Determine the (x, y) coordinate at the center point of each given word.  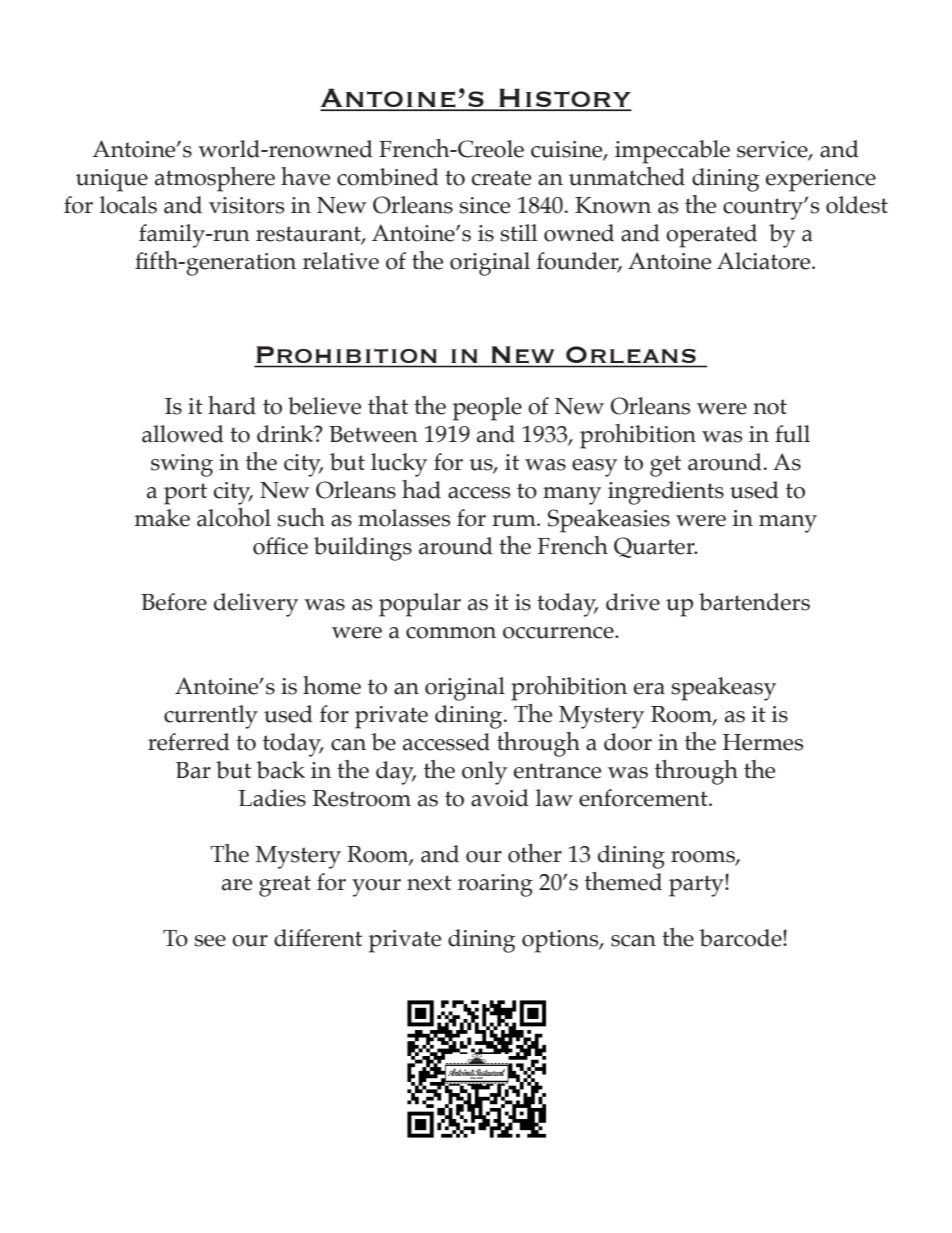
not (770, 407)
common (451, 633)
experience (821, 180)
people (487, 409)
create (501, 178)
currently (211, 717)
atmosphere (215, 179)
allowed (183, 434)
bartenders (754, 602)
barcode (741, 938)
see (210, 941)
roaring (495, 885)
